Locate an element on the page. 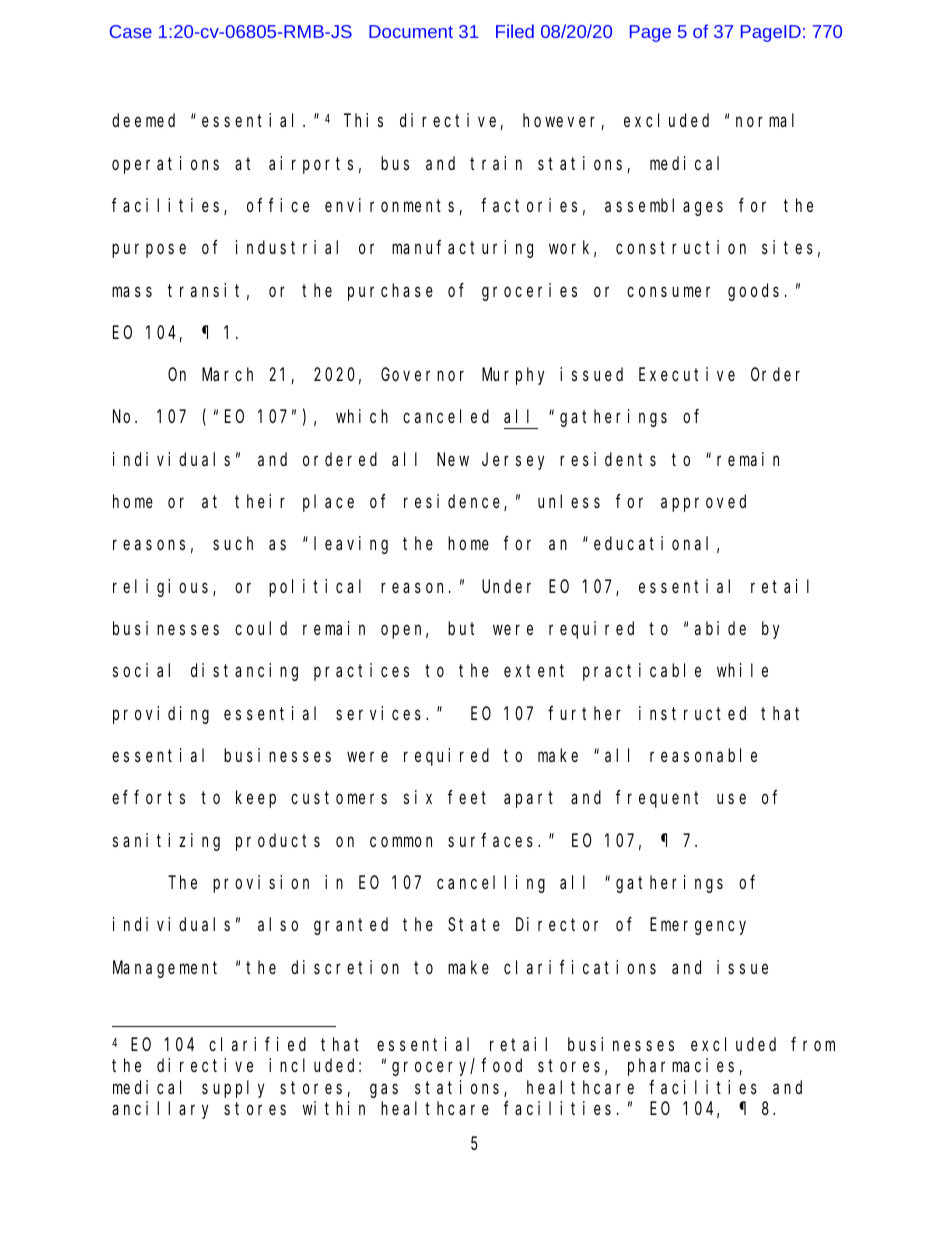 The width and height of the image is (952, 1233). residence is located at coordinates (454, 502).
